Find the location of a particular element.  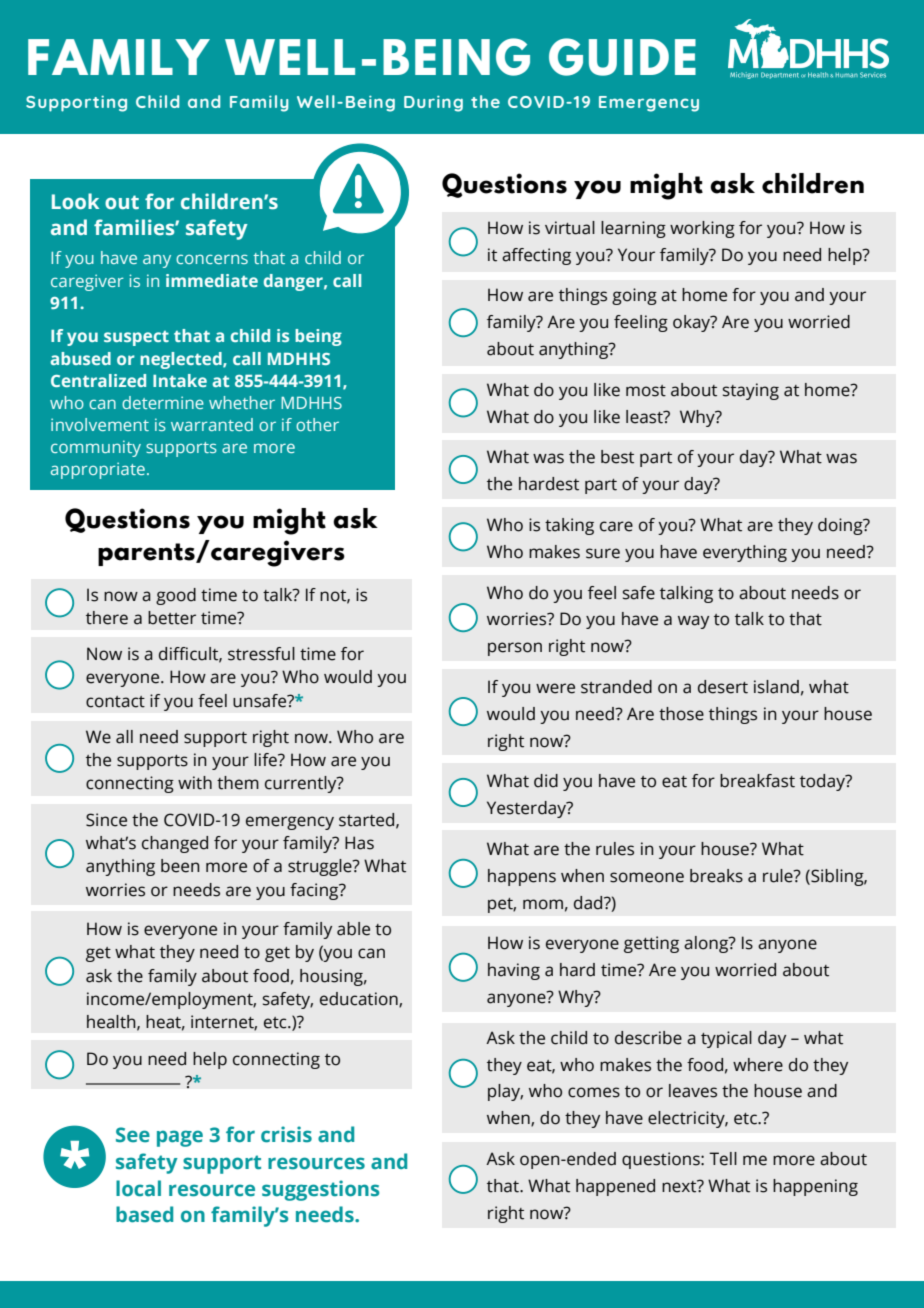

GUIDE is located at coordinates (622, 57).
